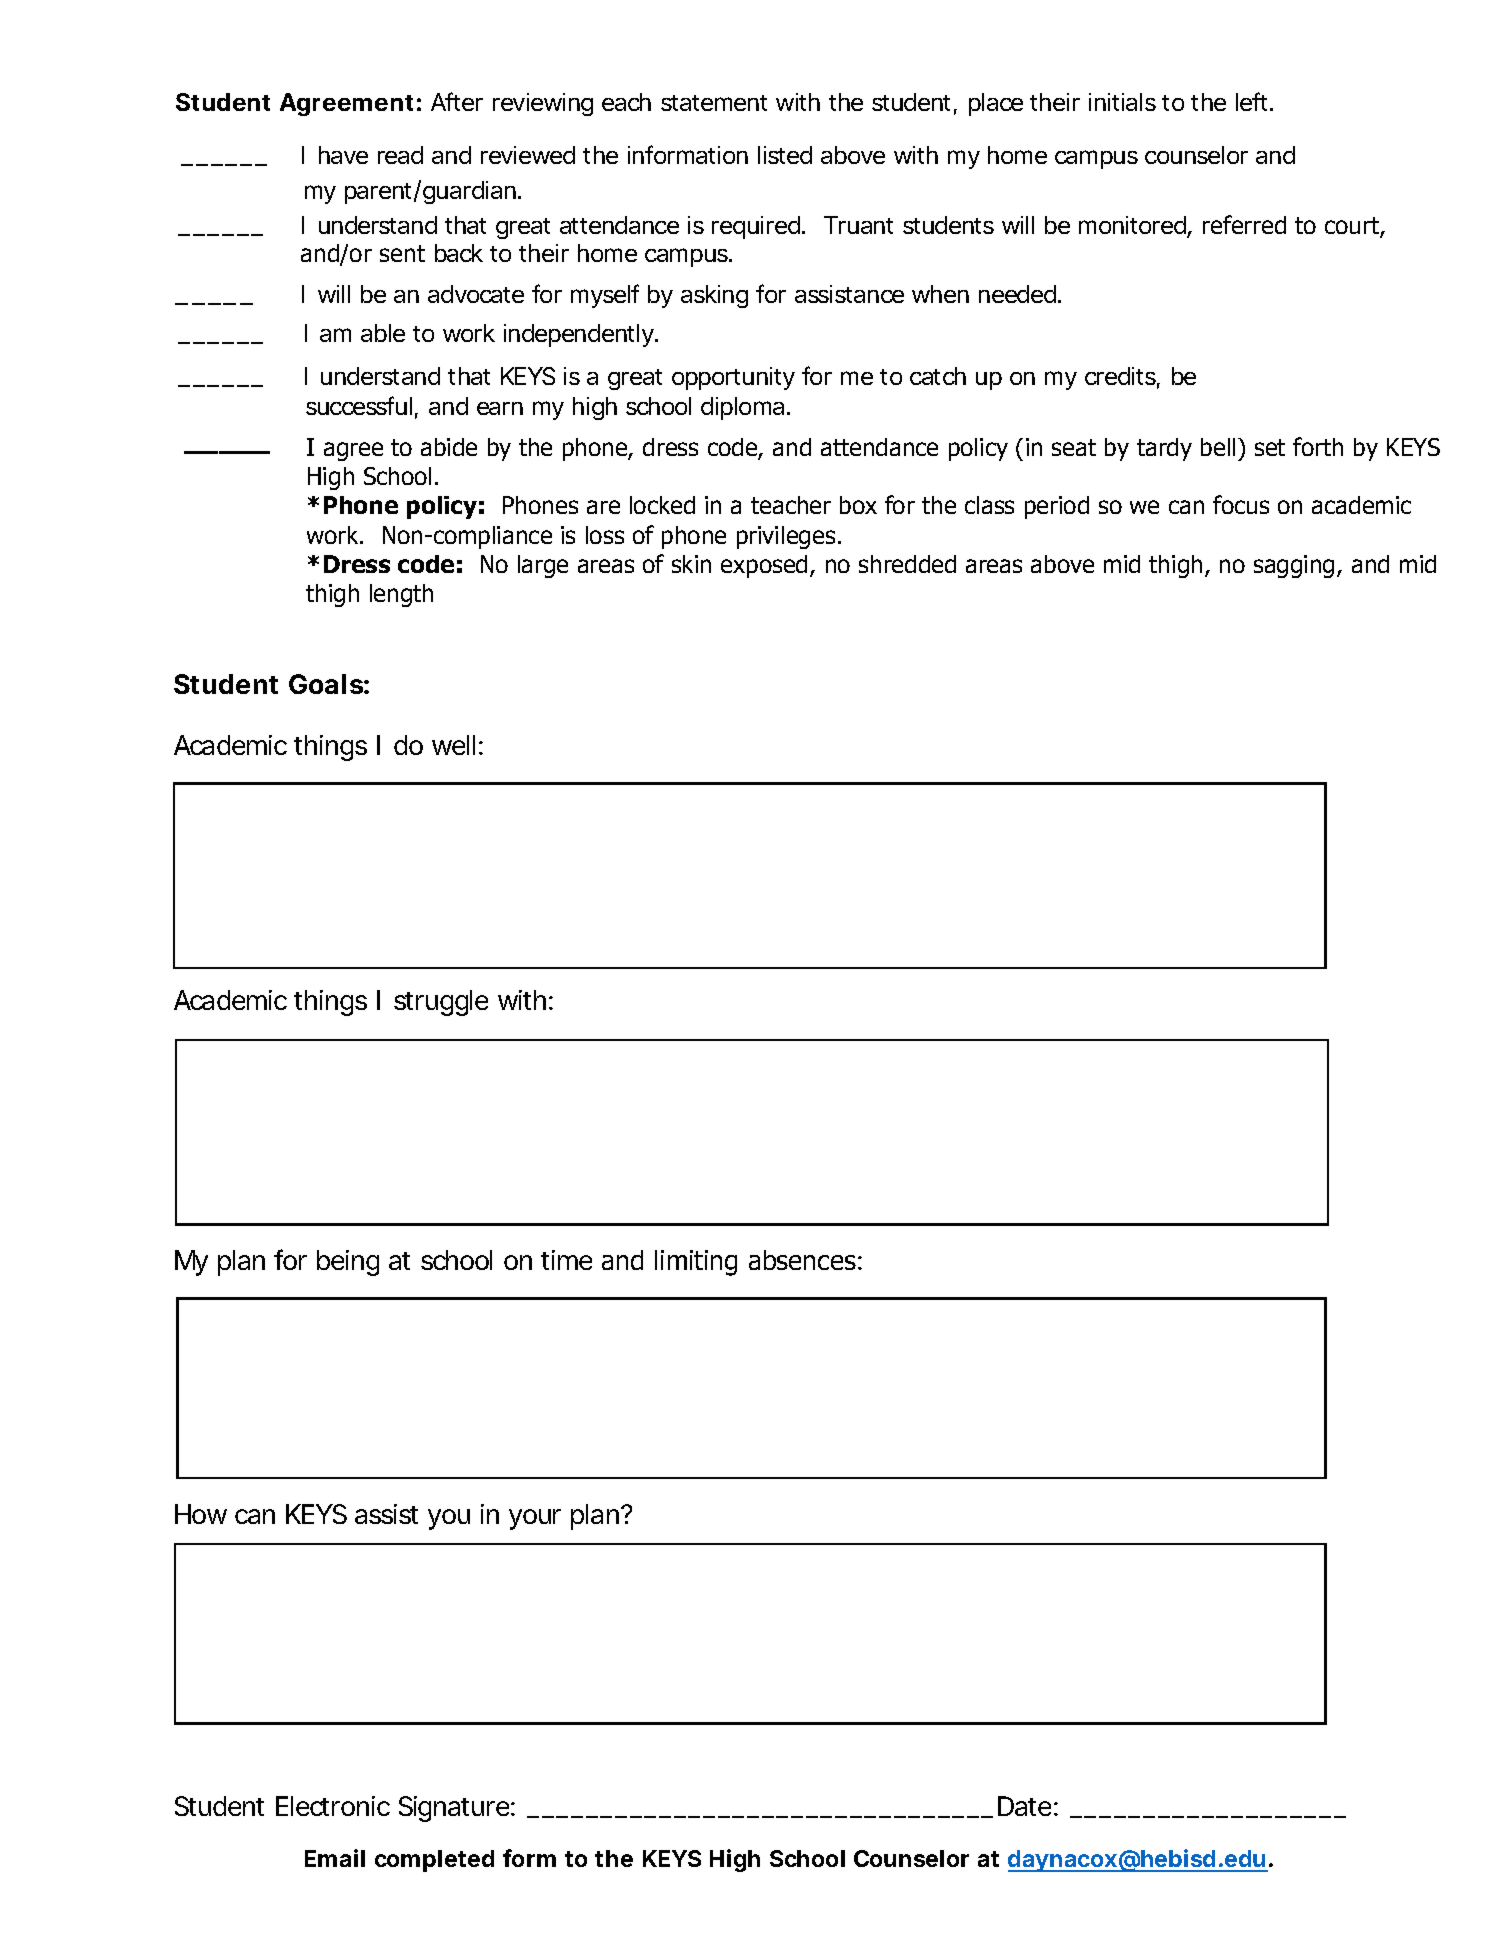 This screenshot has width=1495, height=1934. Describe the element at coordinates (696, 1263) in the screenshot. I see `limiting` at that location.
